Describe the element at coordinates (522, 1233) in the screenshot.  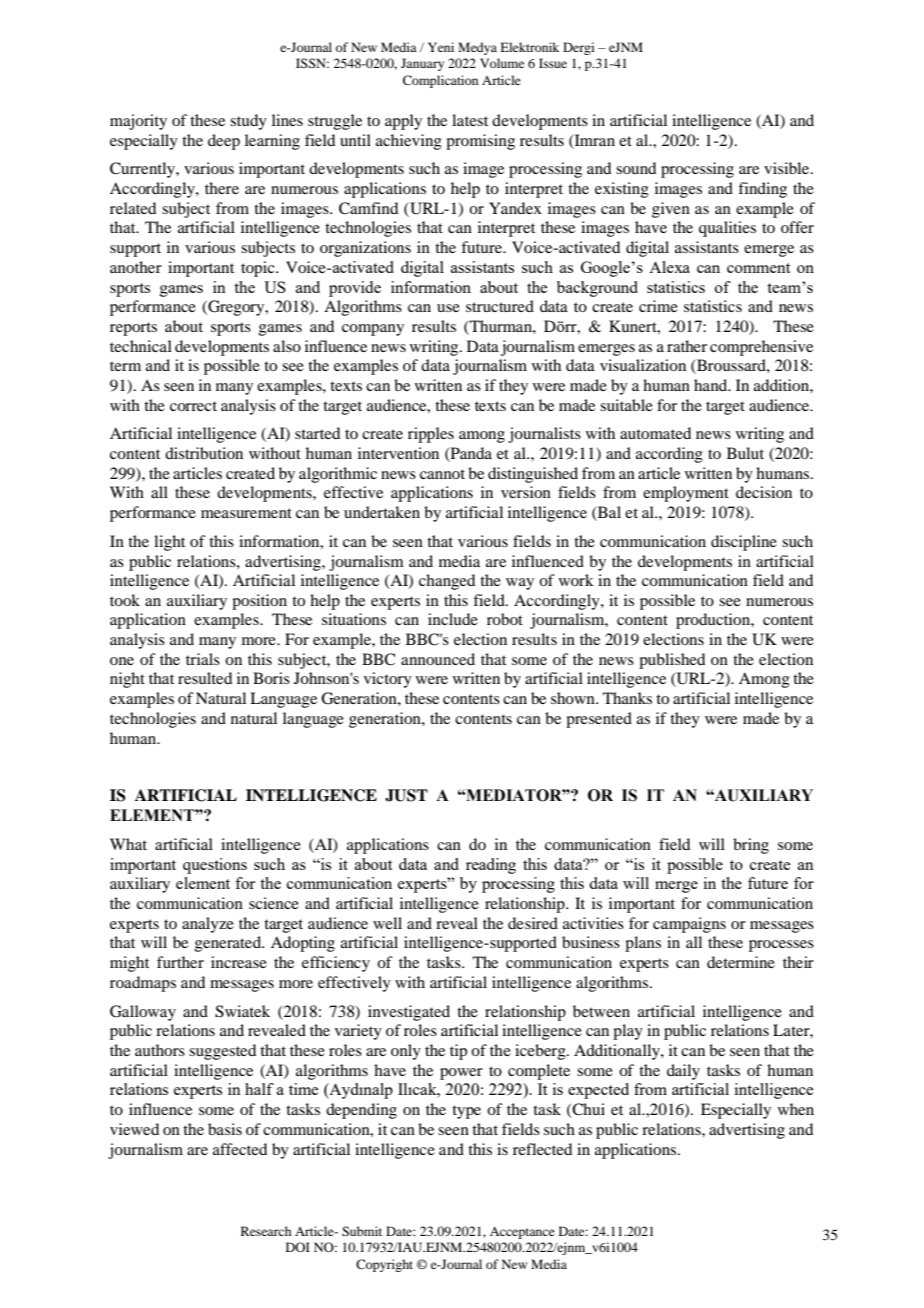
I see `Acceptance` at that location.
